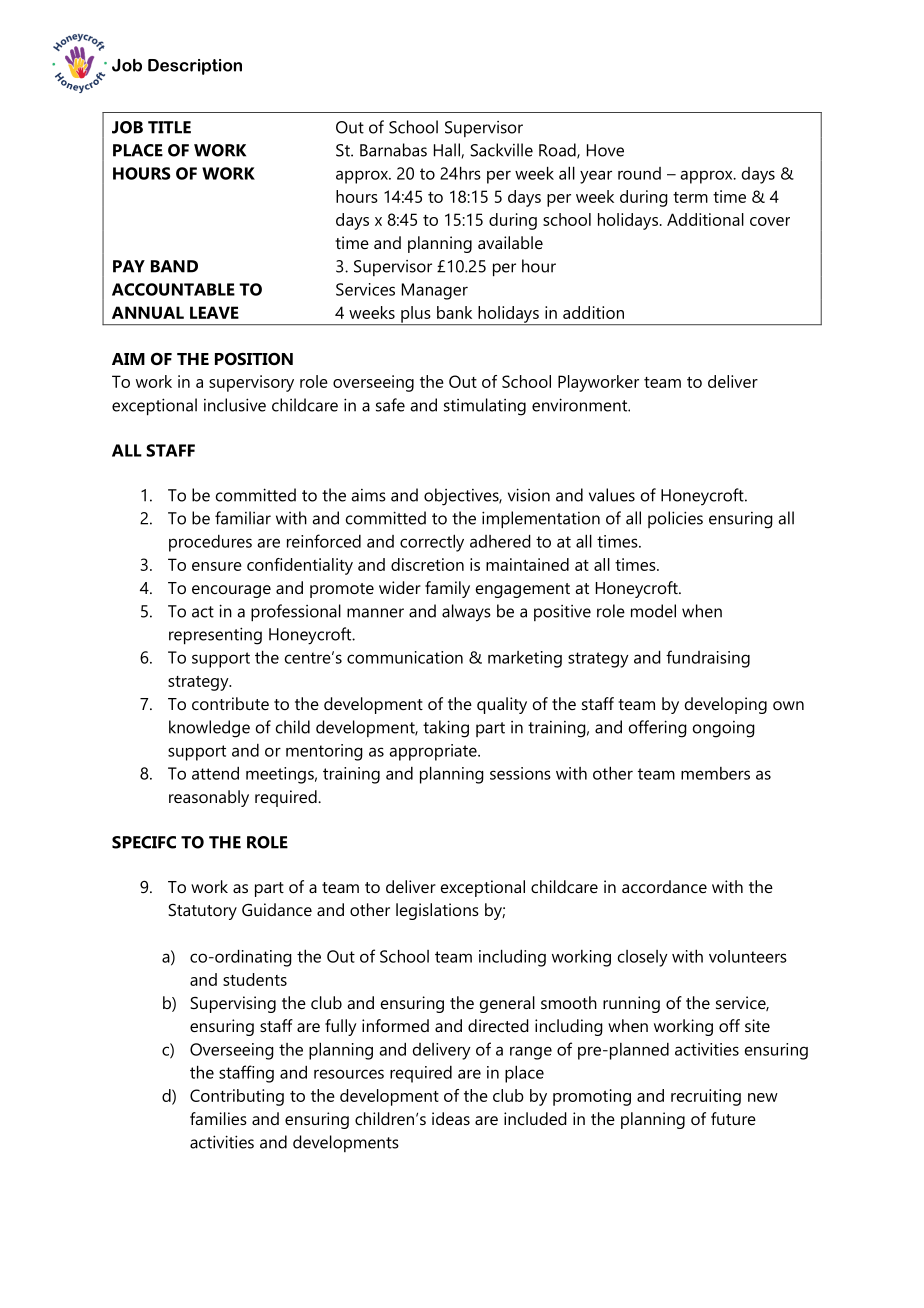  Describe the element at coordinates (447, 589) in the document. I see `family` at that location.
